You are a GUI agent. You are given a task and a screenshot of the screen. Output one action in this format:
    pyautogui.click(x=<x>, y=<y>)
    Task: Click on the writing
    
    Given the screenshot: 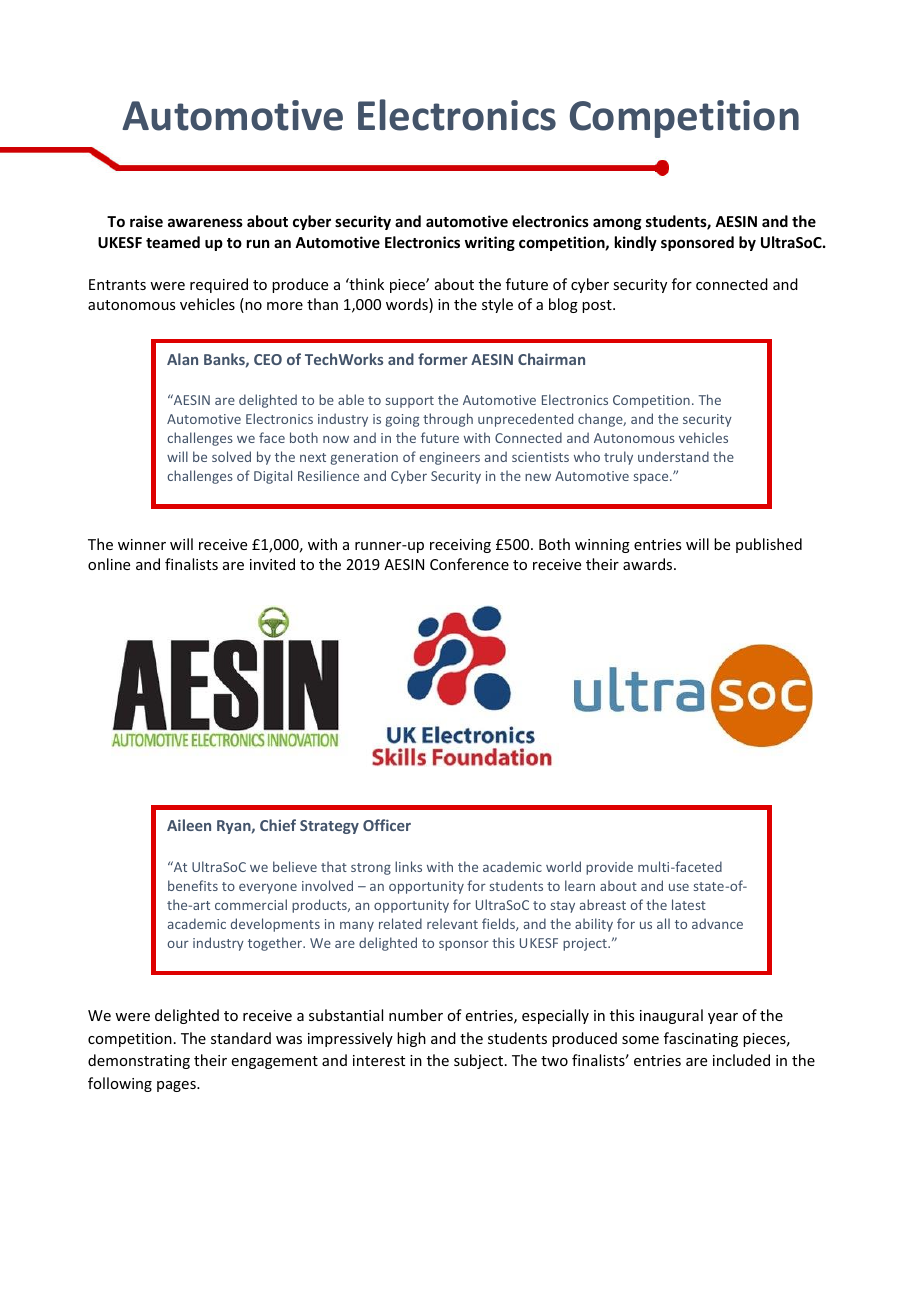 What is the action you would take?
    pyautogui.click(x=490, y=243)
